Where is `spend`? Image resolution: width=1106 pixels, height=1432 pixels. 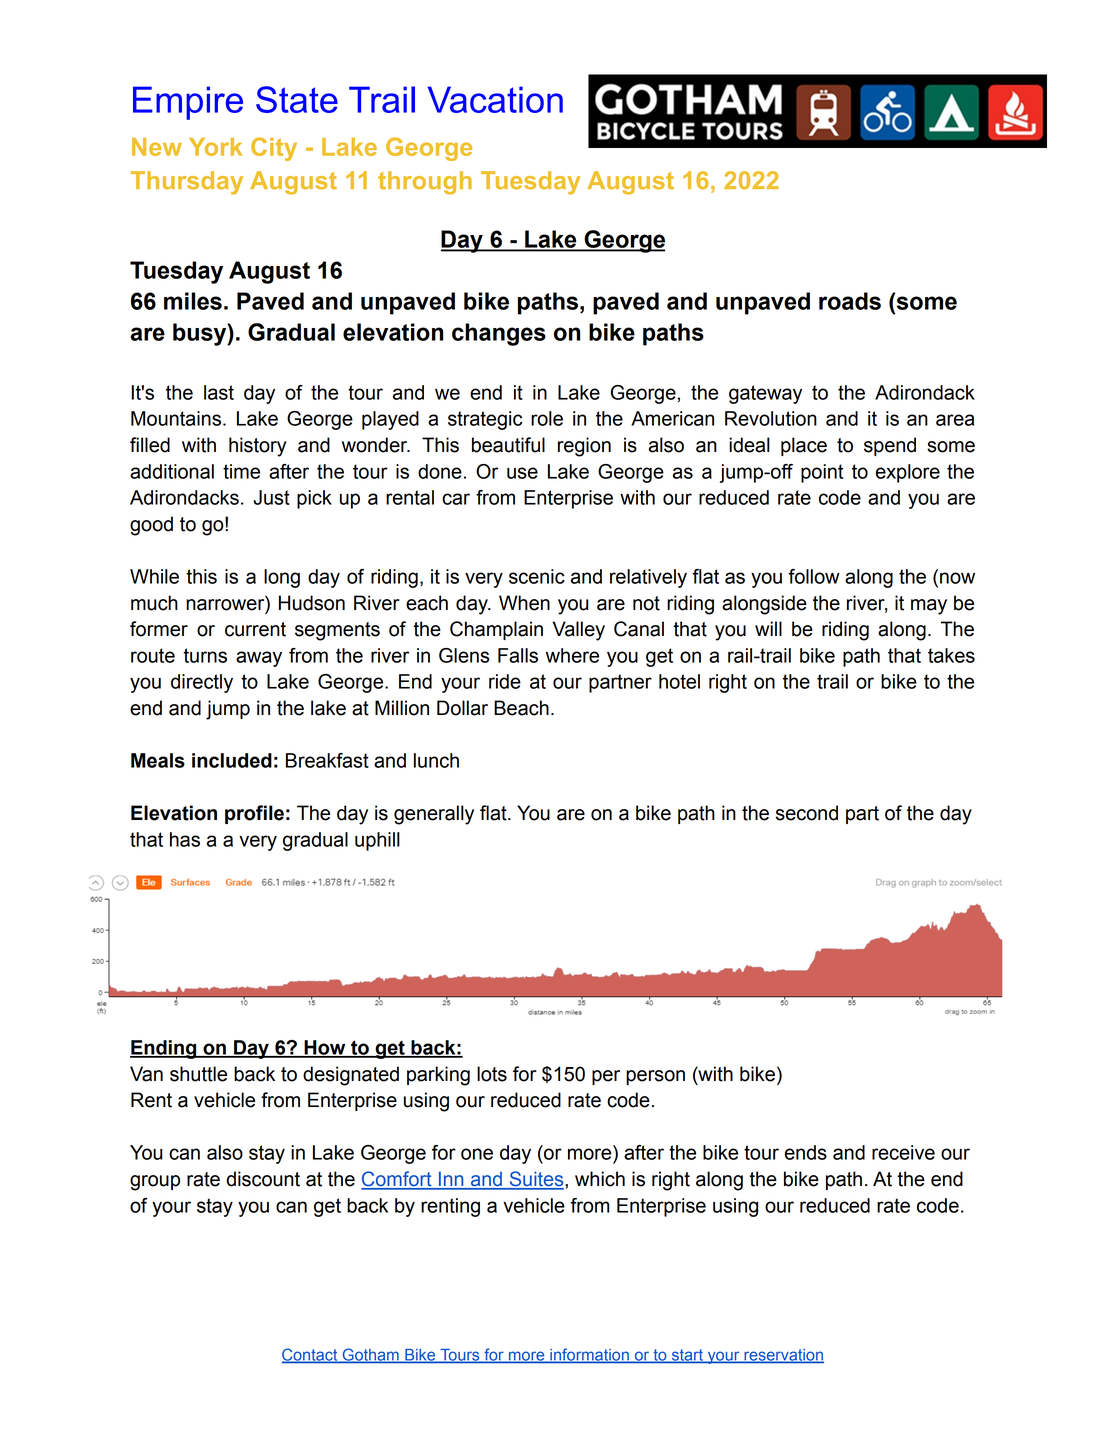 spend is located at coordinates (890, 446).
